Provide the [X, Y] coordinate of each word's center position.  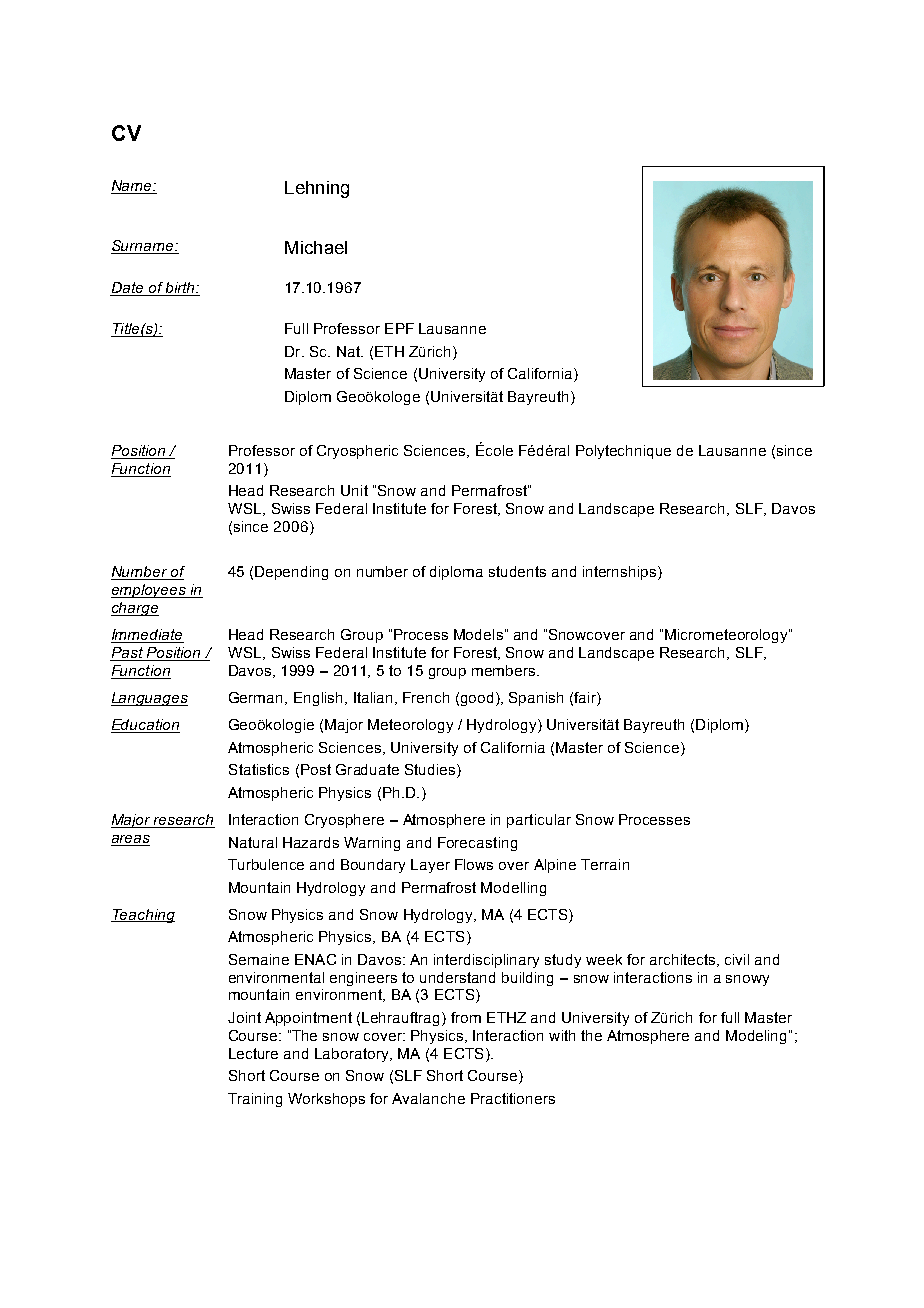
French [426, 697]
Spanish [536, 699]
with [562, 1035]
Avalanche [428, 1098]
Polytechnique [623, 452]
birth [180, 289]
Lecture [253, 1053]
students [517, 571]
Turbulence [266, 864]
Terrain [605, 864]
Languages [149, 699]
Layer [430, 866]
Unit [354, 490]
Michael [316, 247]
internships [621, 573]
